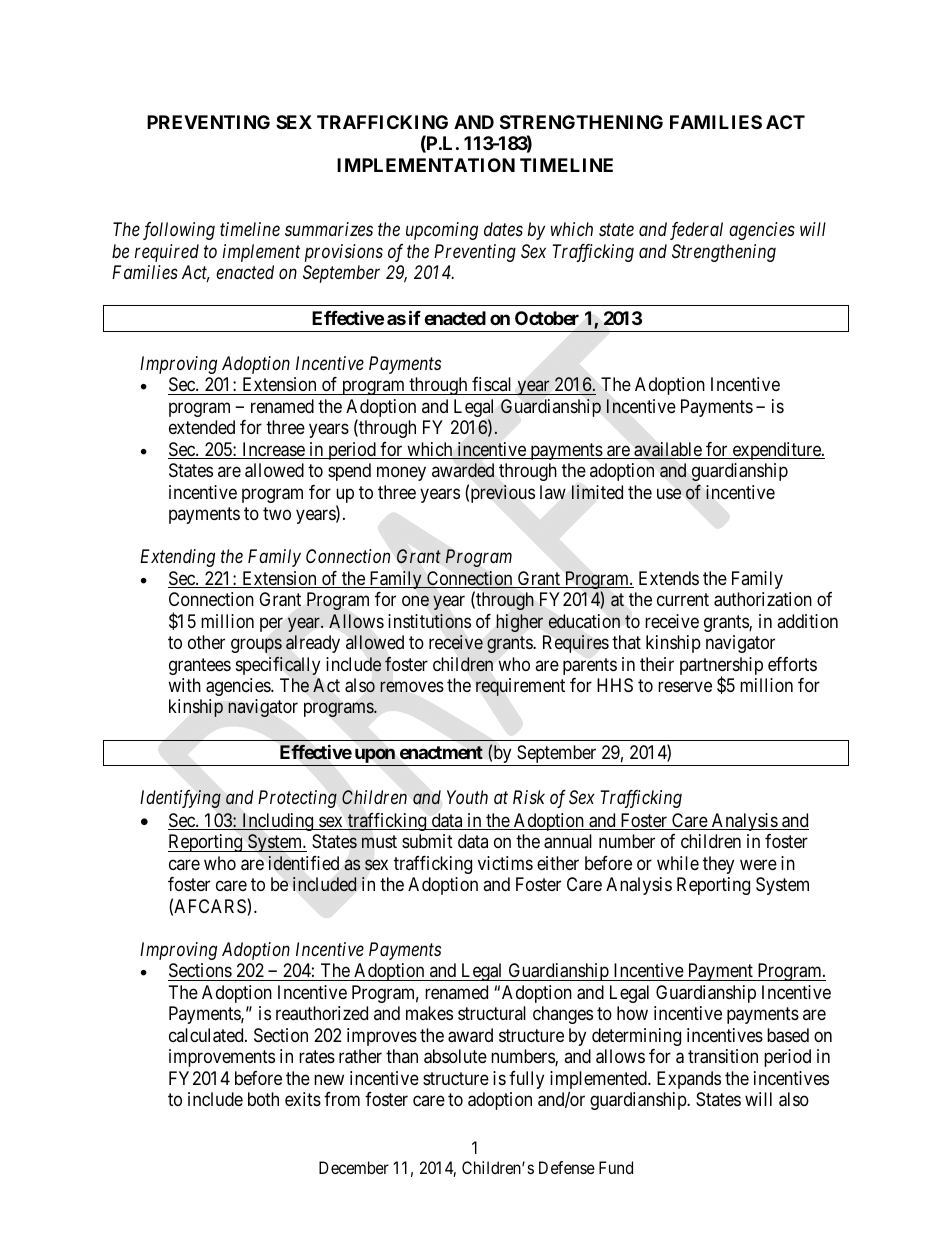 The width and height of the screenshot is (952, 1233). I want to click on federal, so click(696, 231).
